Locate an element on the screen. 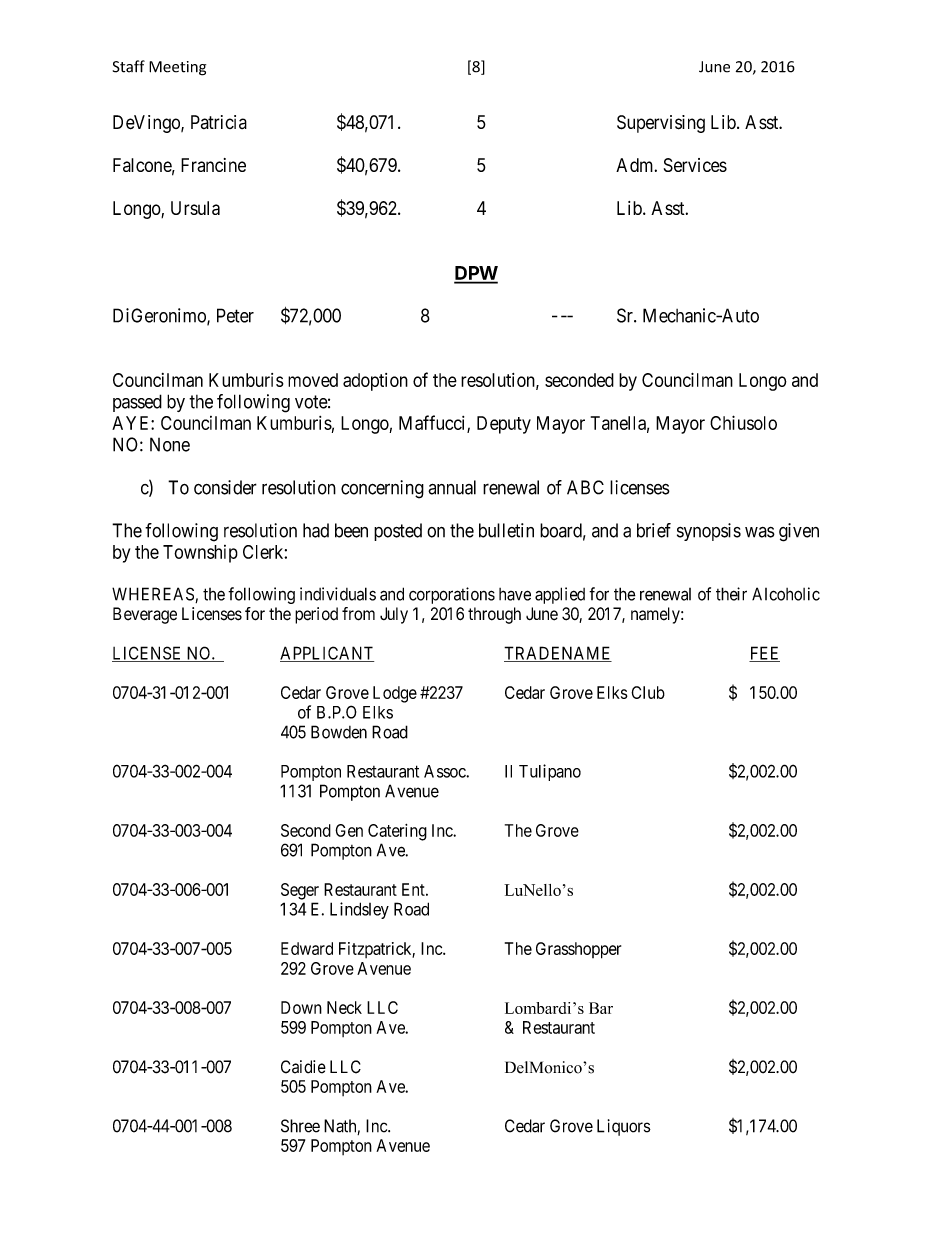  Catering is located at coordinates (397, 832).
